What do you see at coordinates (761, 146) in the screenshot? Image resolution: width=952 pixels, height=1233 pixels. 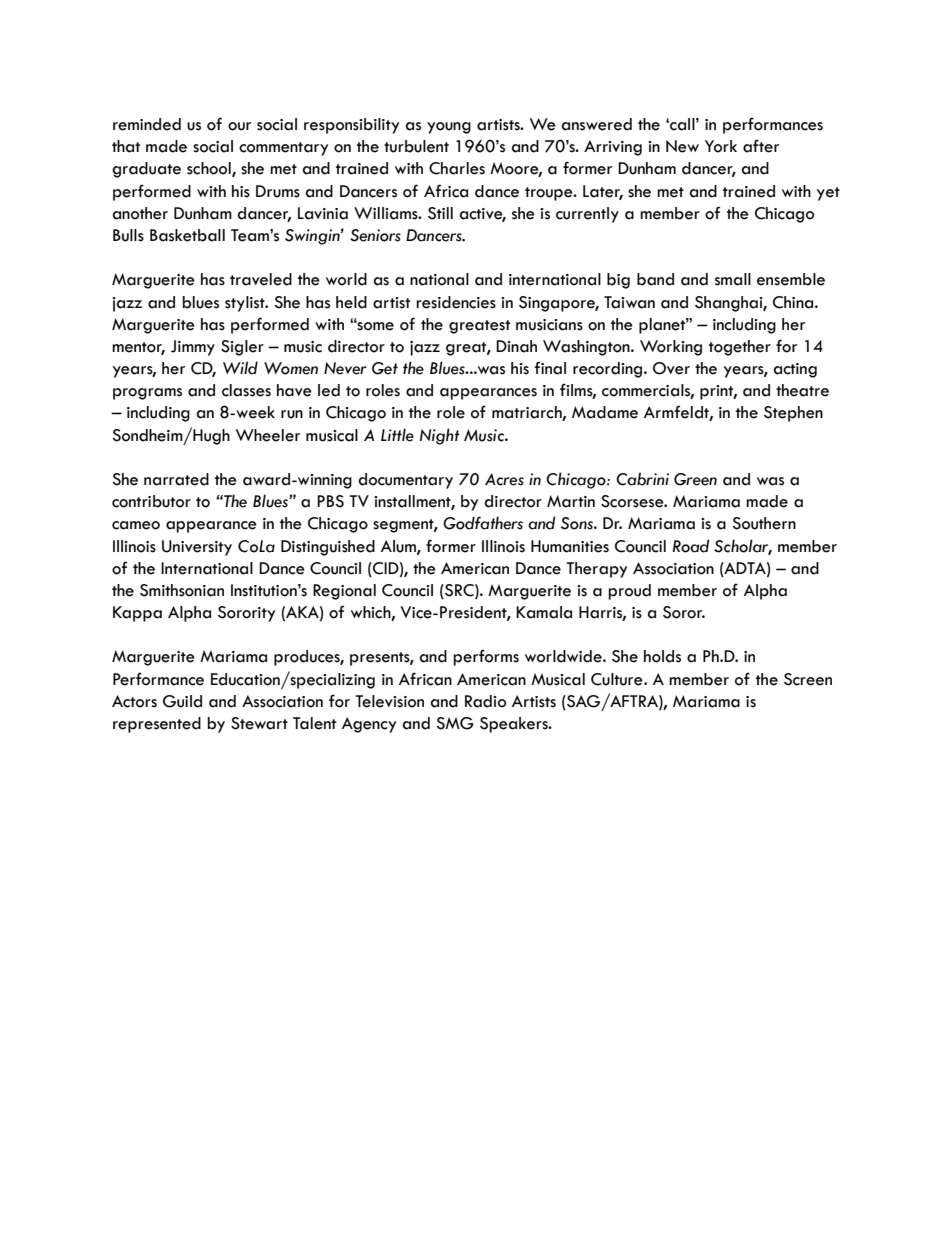 I see `after` at bounding box center [761, 146].
